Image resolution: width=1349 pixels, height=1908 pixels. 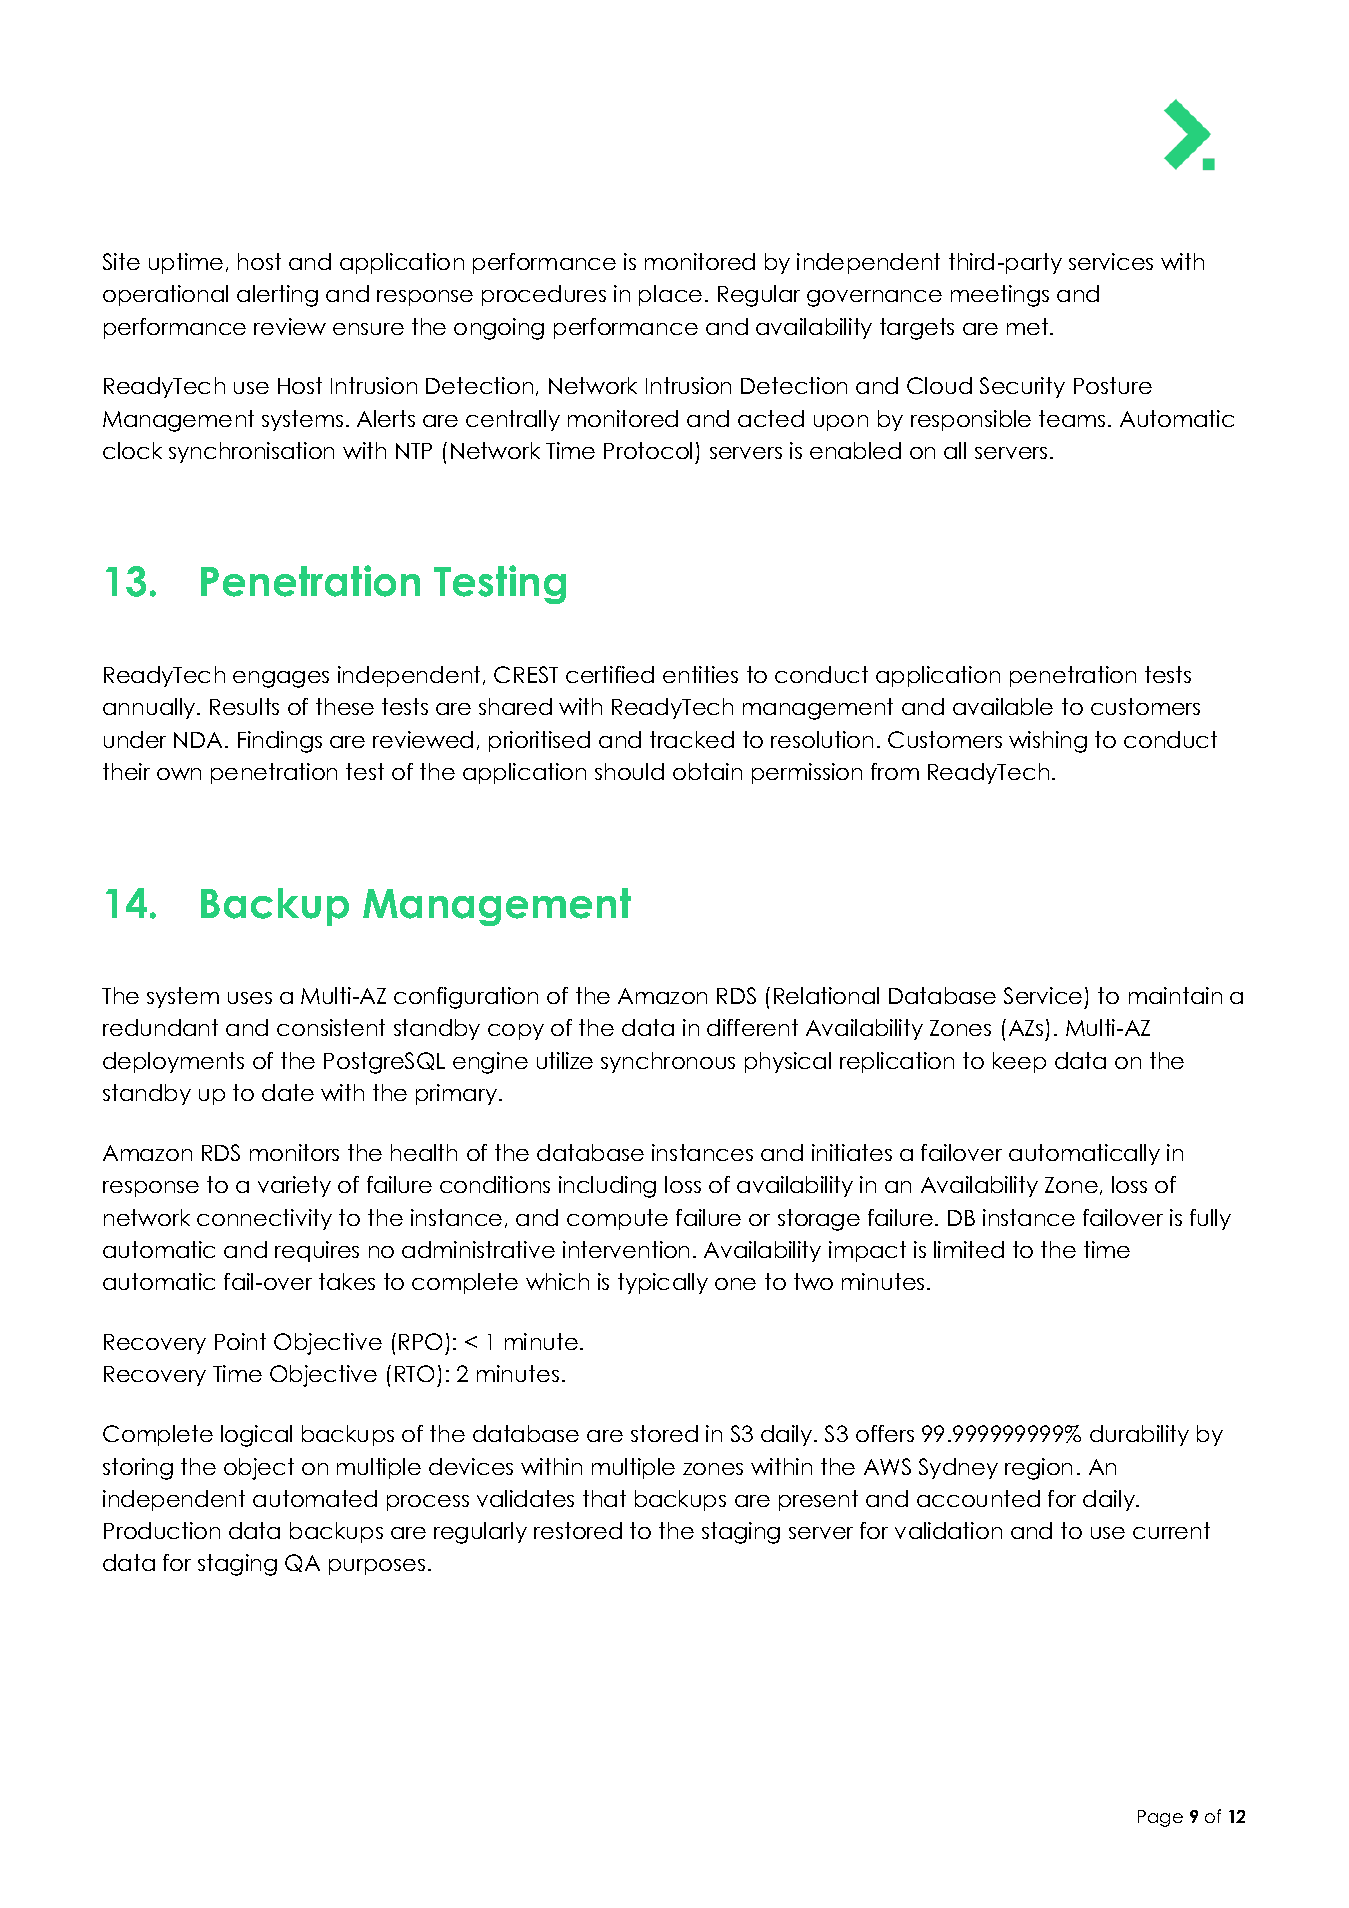 What do you see at coordinates (629, 771) in the screenshot?
I see `should` at bounding box center [629, 771].
